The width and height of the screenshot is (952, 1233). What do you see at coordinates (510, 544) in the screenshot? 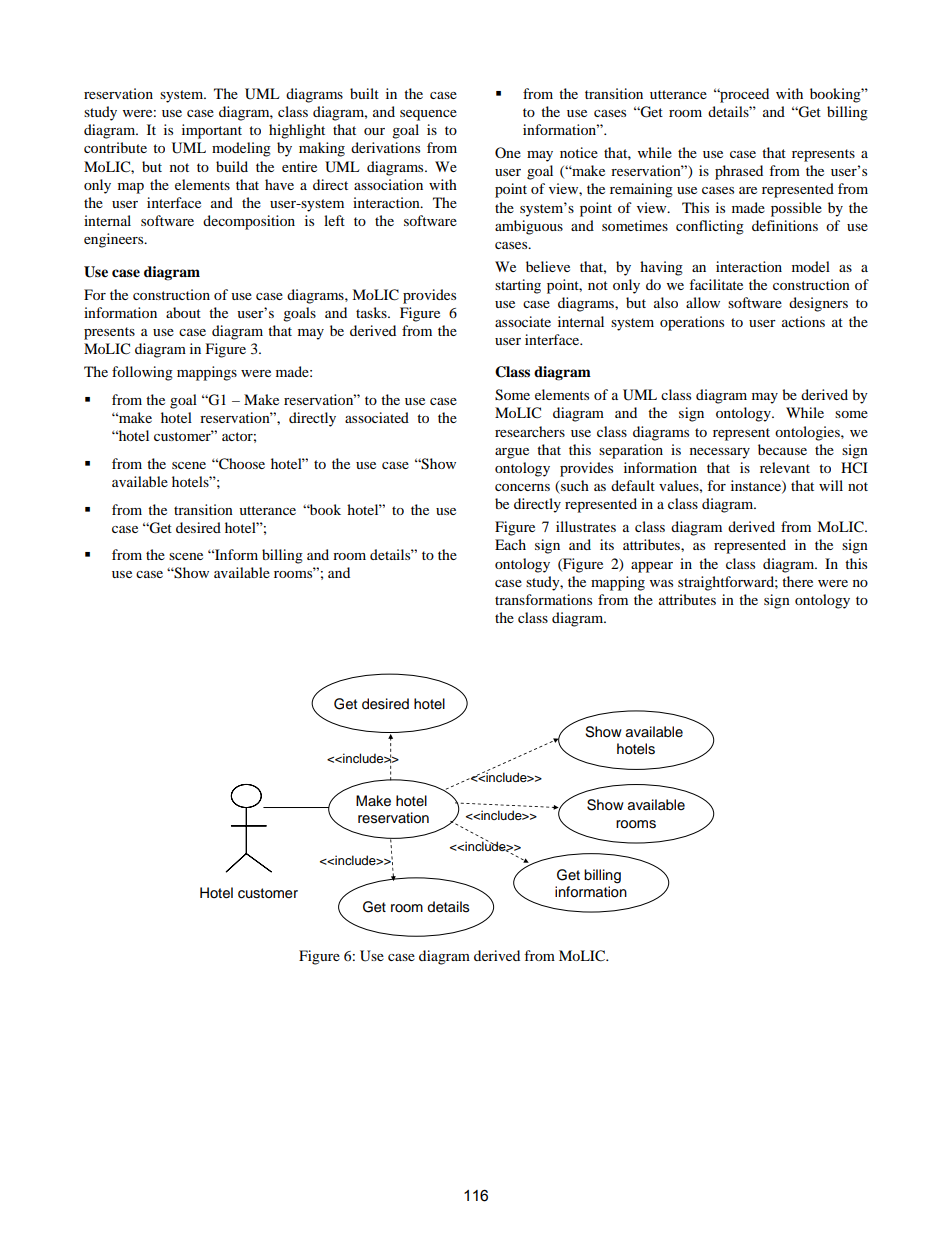
I see `Each` at bounding box center [510, 544].
